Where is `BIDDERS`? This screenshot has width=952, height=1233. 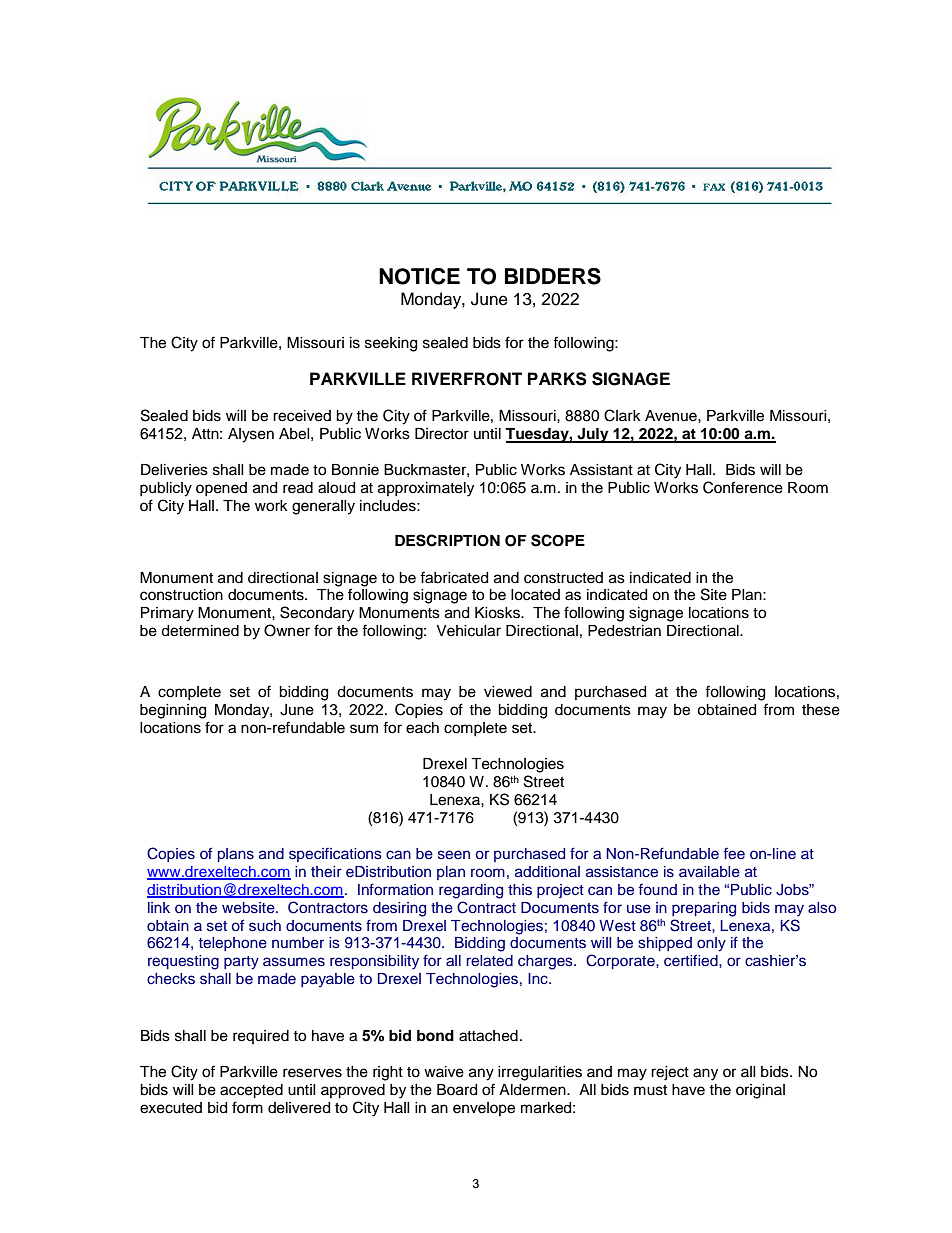 BIDDERS is located at coordinates (553, 276).
